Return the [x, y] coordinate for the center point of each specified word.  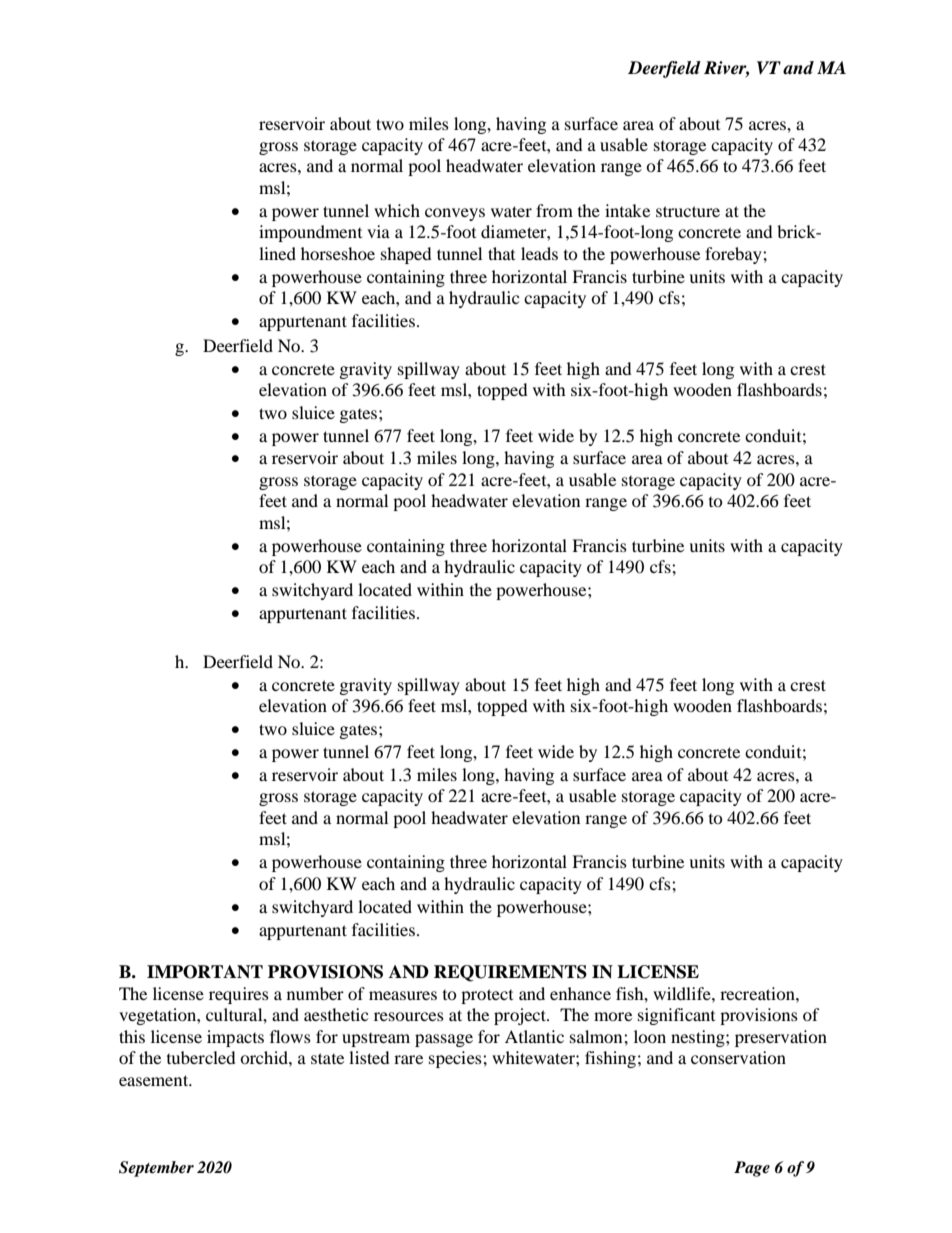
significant [676, 1016]
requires [239, 995]
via [378, 231]
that [501, 253]
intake [627, 210]
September [156, 1169]
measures [403, 995]
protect [487, 996]
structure [688, 211]
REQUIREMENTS [510, 973]
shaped [406, 255]
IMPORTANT [205, 972]
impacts [235, 1038]
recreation [758, 993]
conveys [455, 214]
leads [539, 253]
